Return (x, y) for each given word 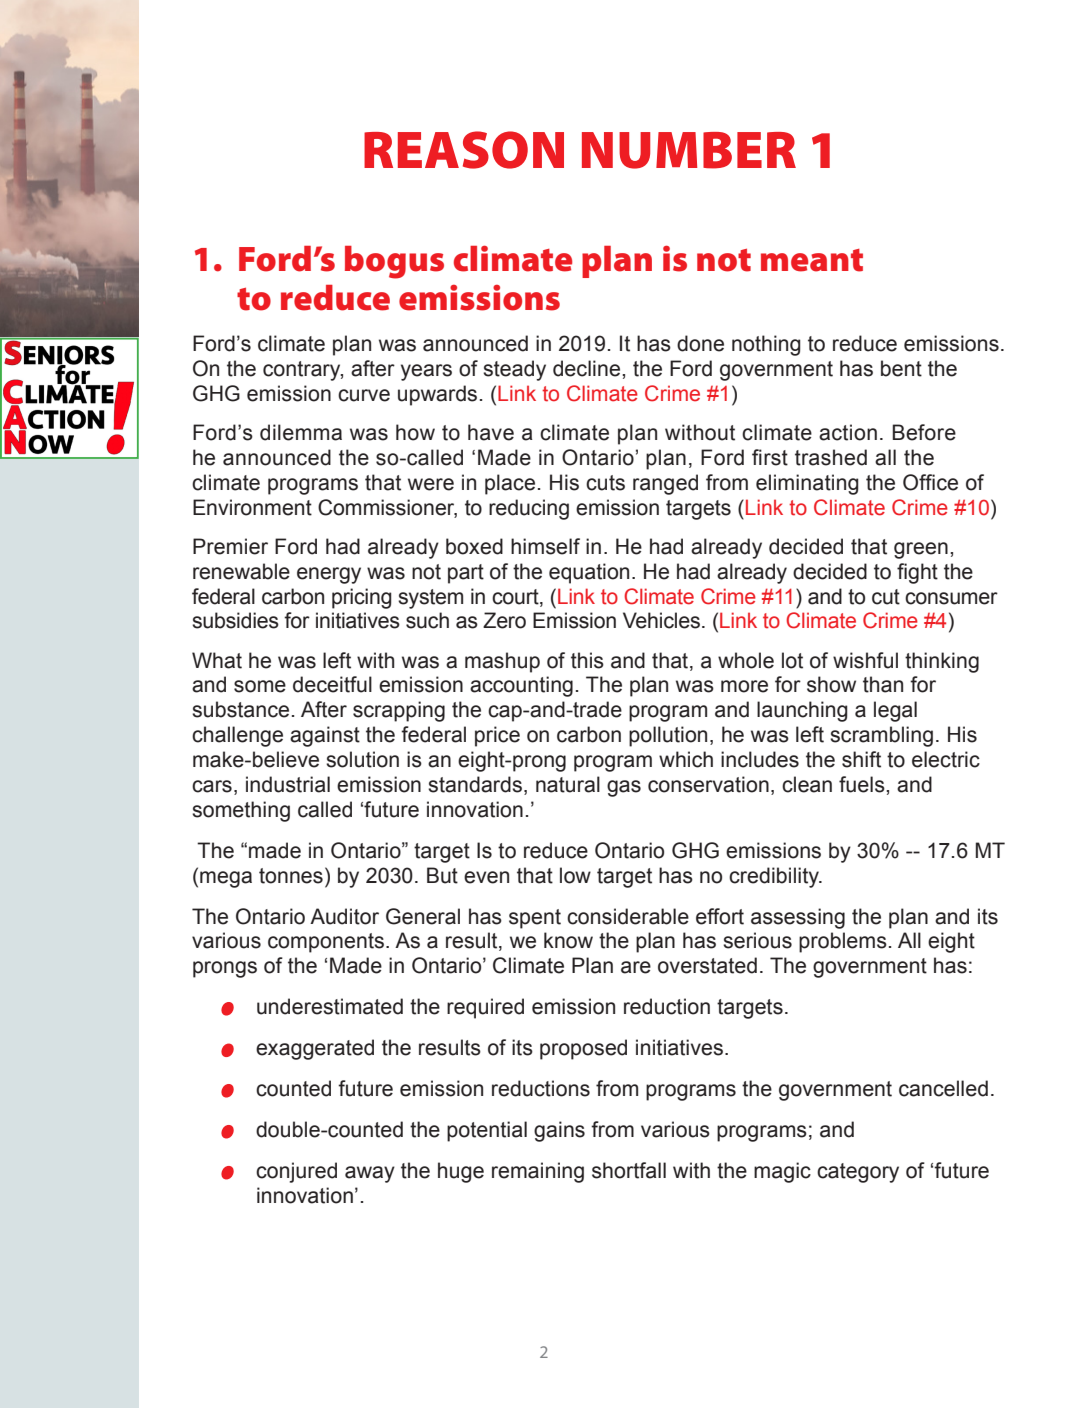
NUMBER (689, 150)
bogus (394, 262)
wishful (865, 660)
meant (812, 260)
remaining (538, 1172)
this (587, 660)
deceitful (332, 684)
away (370, 1174)
